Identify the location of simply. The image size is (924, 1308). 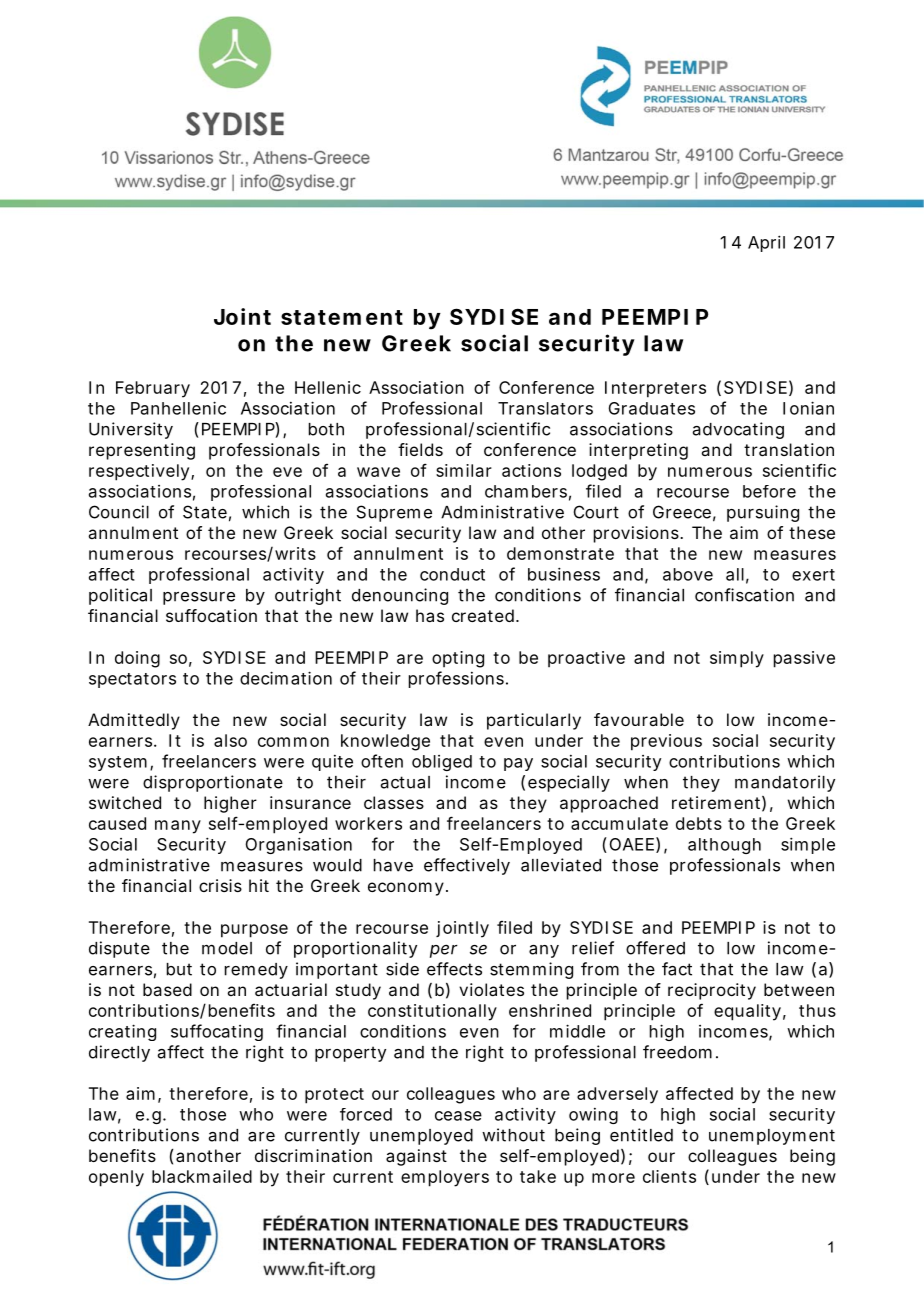
(737, 659).
